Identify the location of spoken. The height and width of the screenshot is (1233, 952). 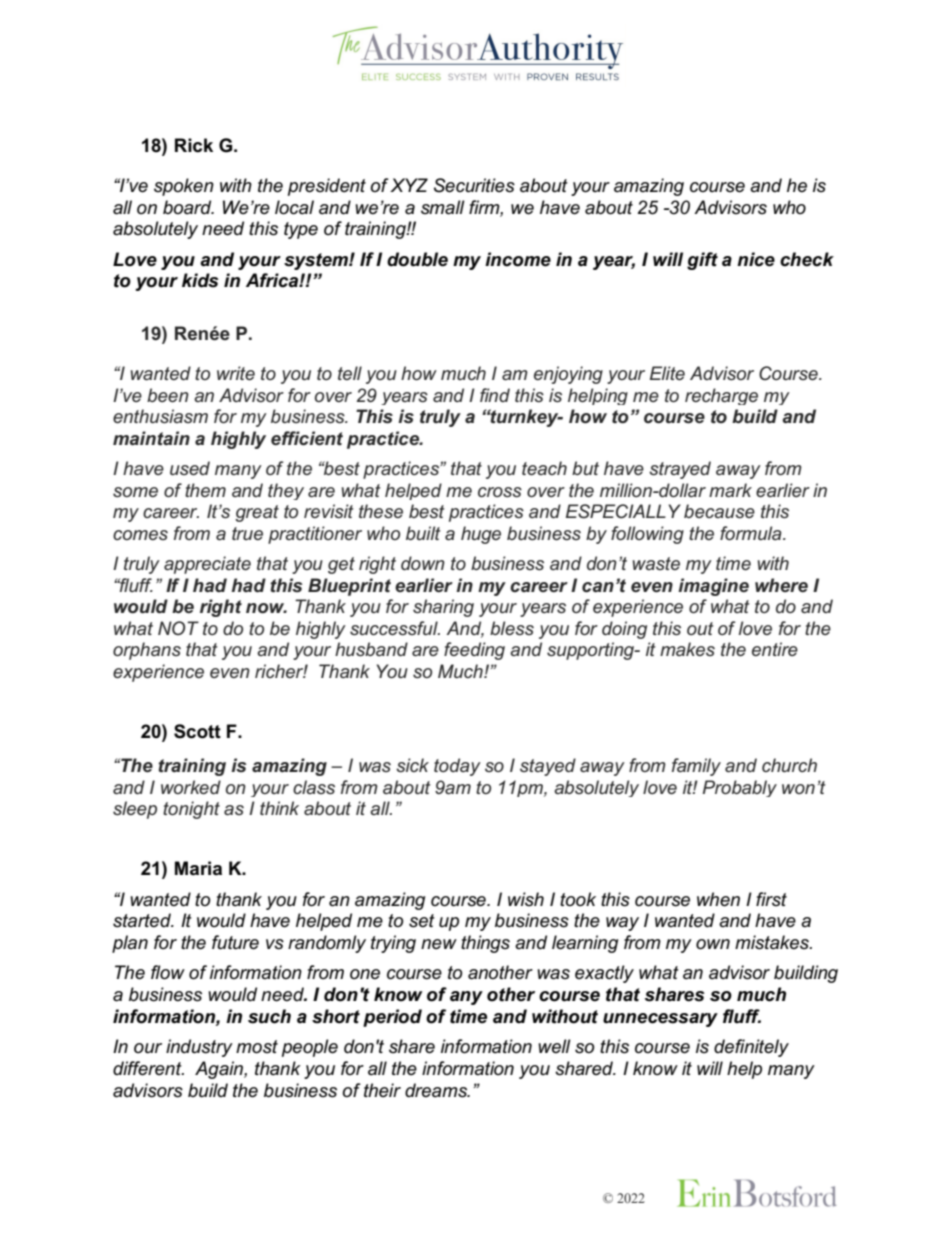
(184, 187).
